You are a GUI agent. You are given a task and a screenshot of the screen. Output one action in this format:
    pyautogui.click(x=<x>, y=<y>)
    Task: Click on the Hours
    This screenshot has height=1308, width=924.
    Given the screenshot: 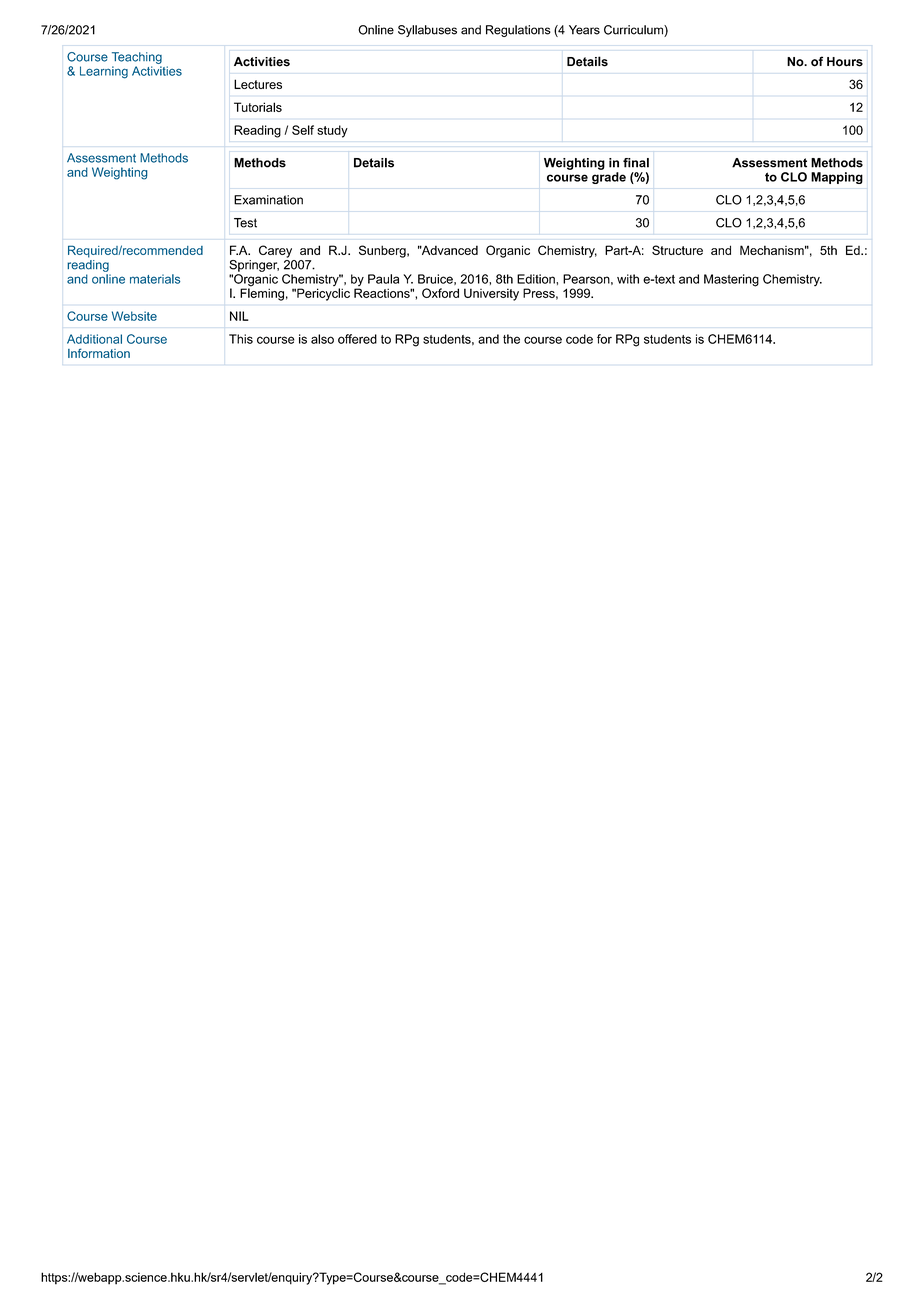 What is the action you would take?
    pyautogui.click(x=845, y=62)
